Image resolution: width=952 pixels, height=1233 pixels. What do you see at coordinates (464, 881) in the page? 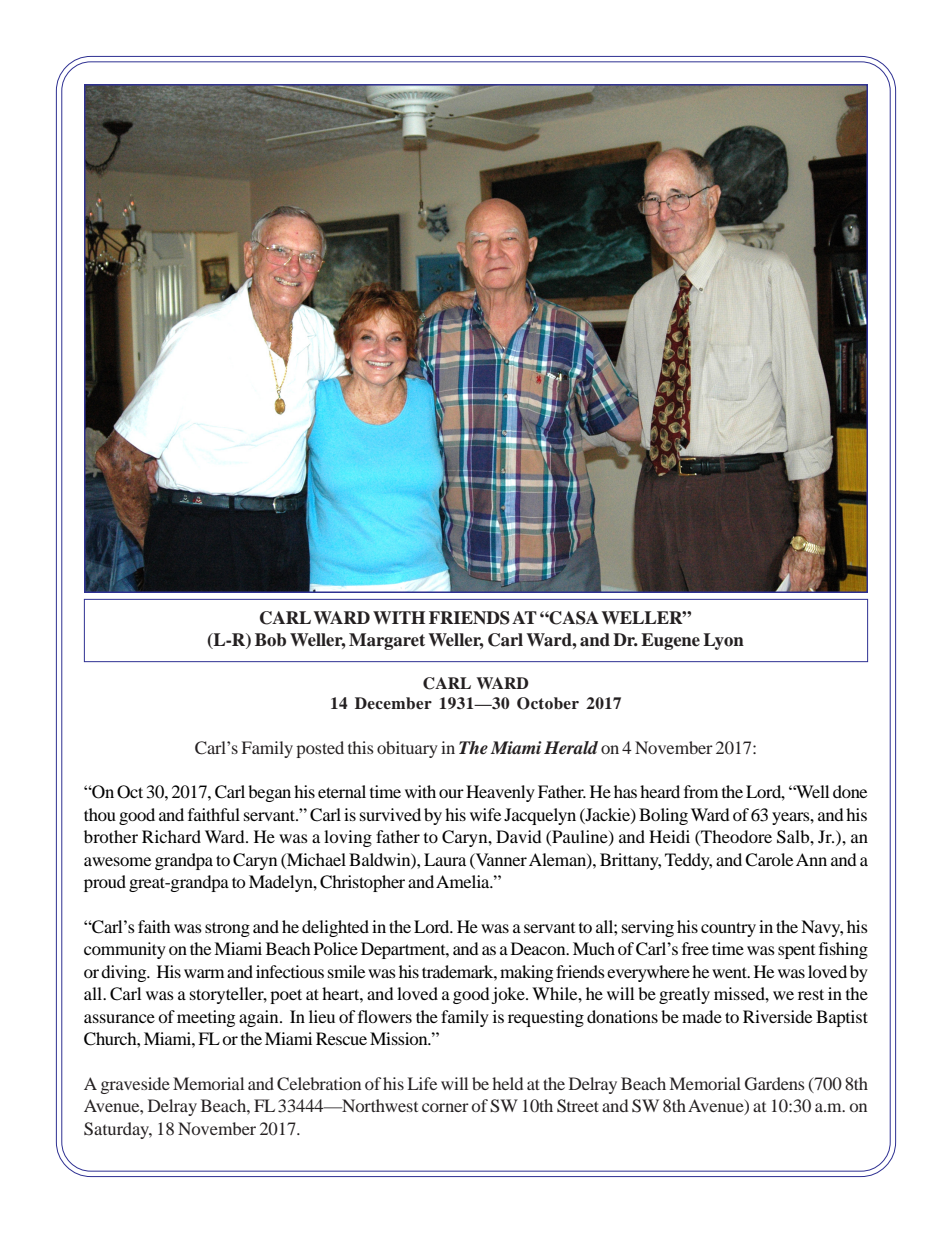
I see `Amelia` at bounding box center [464, 881].
